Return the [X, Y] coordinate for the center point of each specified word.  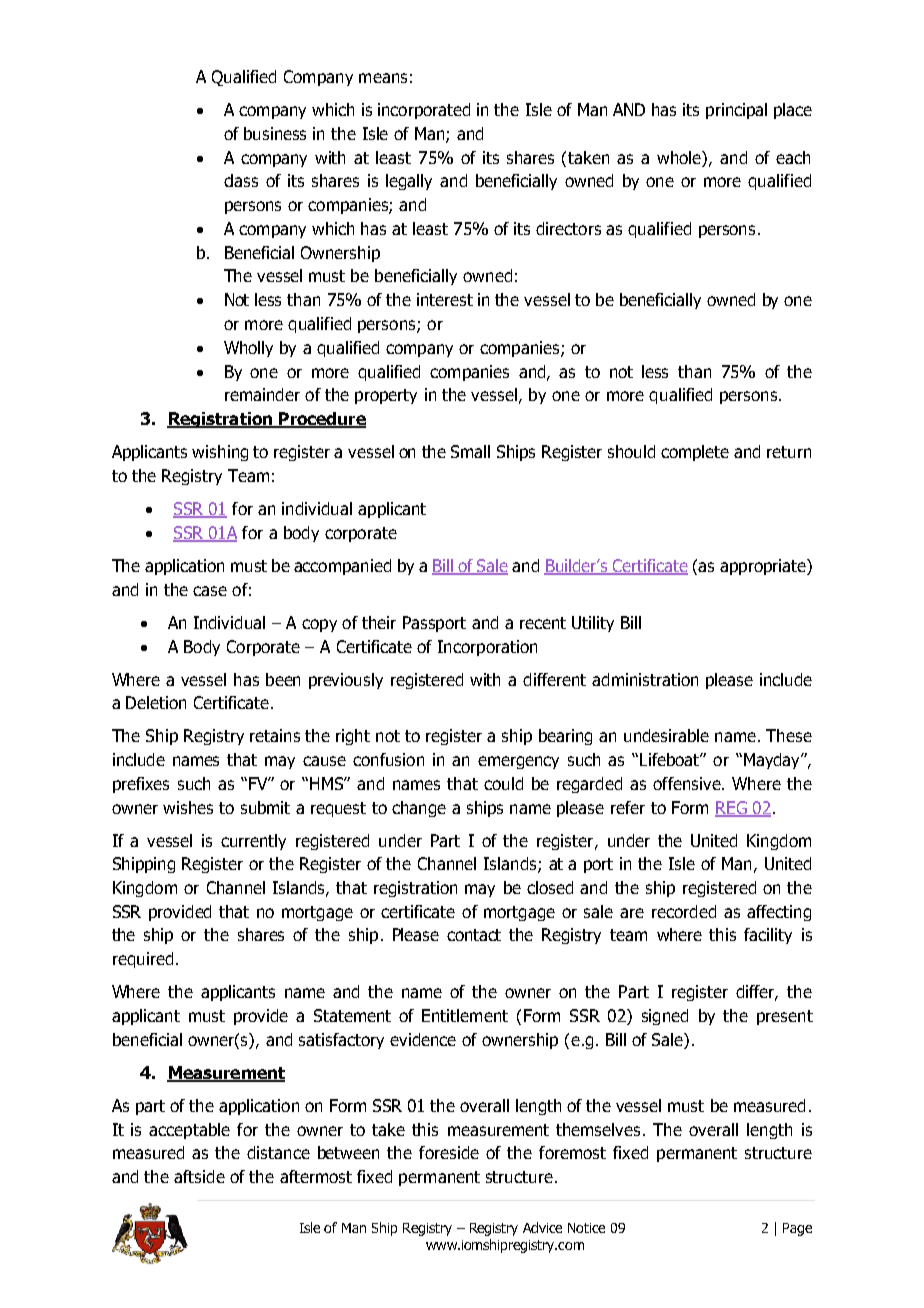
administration [645, 679]
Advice [542, 1227]
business [275, 133]
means [383, 78]
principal [736, 111]
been [283, 679]
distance [278, 1152]
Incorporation [487, 648]
